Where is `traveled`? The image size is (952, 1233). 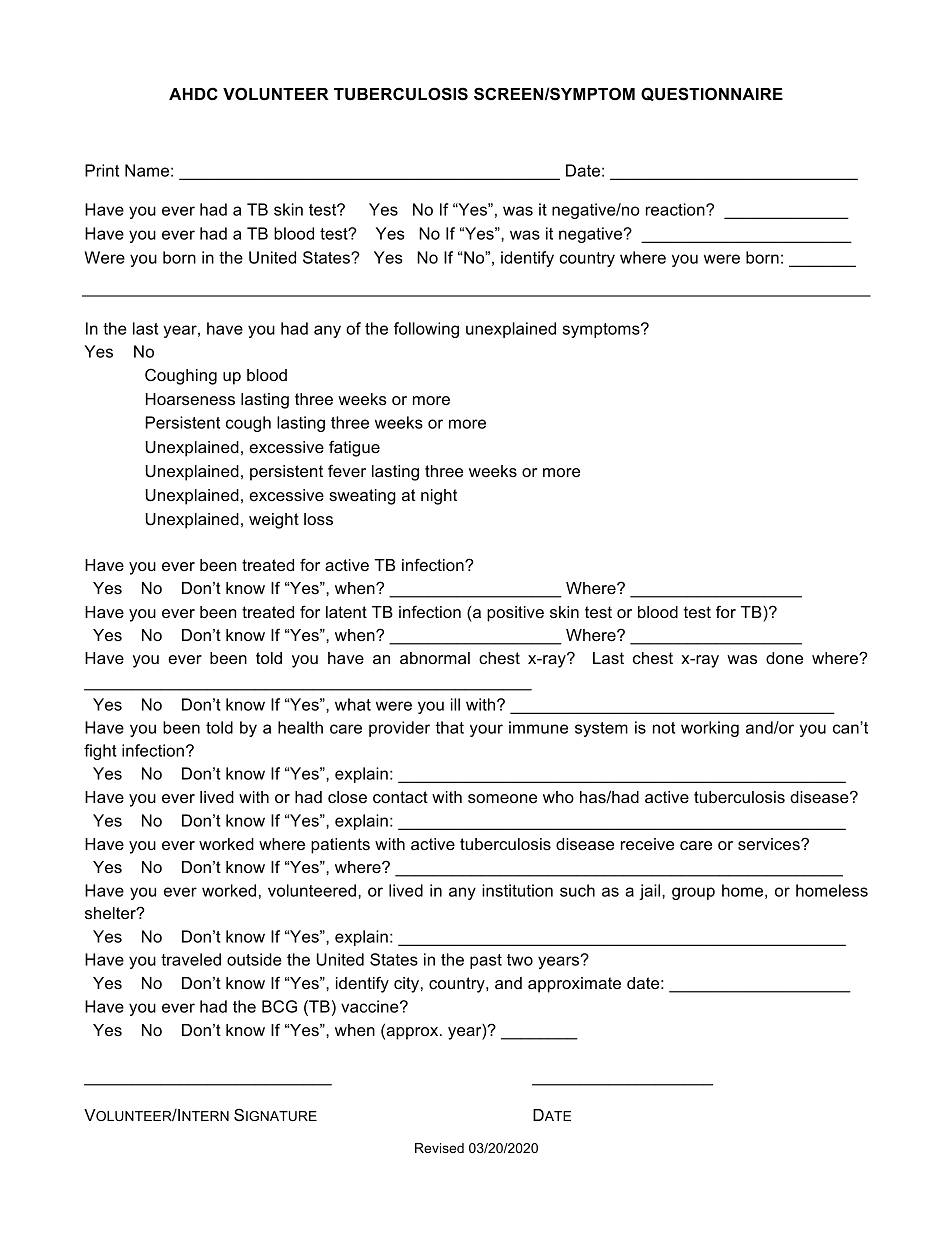
traveled is located at coordinates (191, 959).
